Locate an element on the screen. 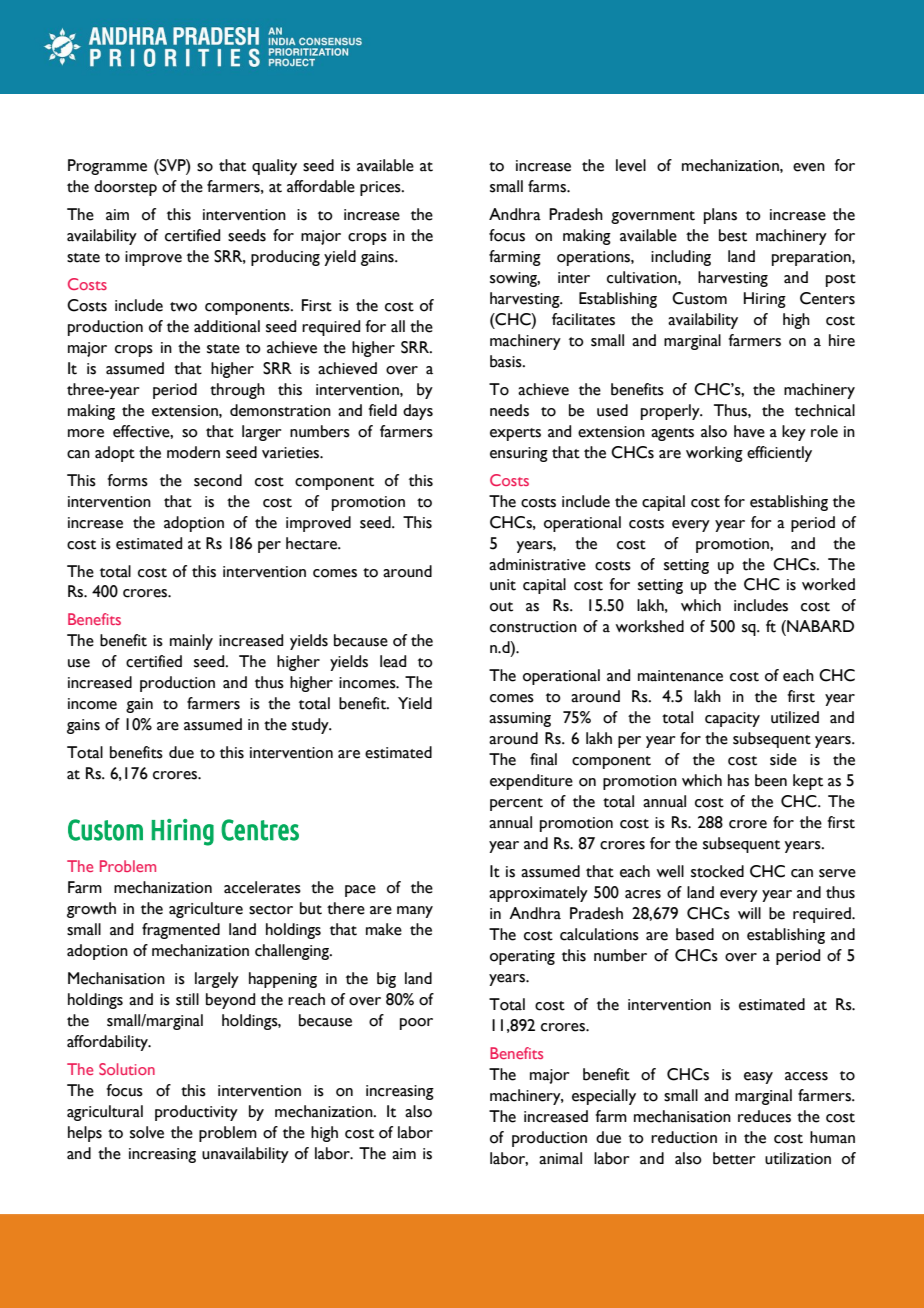  Centres is located at coordinates (260, 830).
